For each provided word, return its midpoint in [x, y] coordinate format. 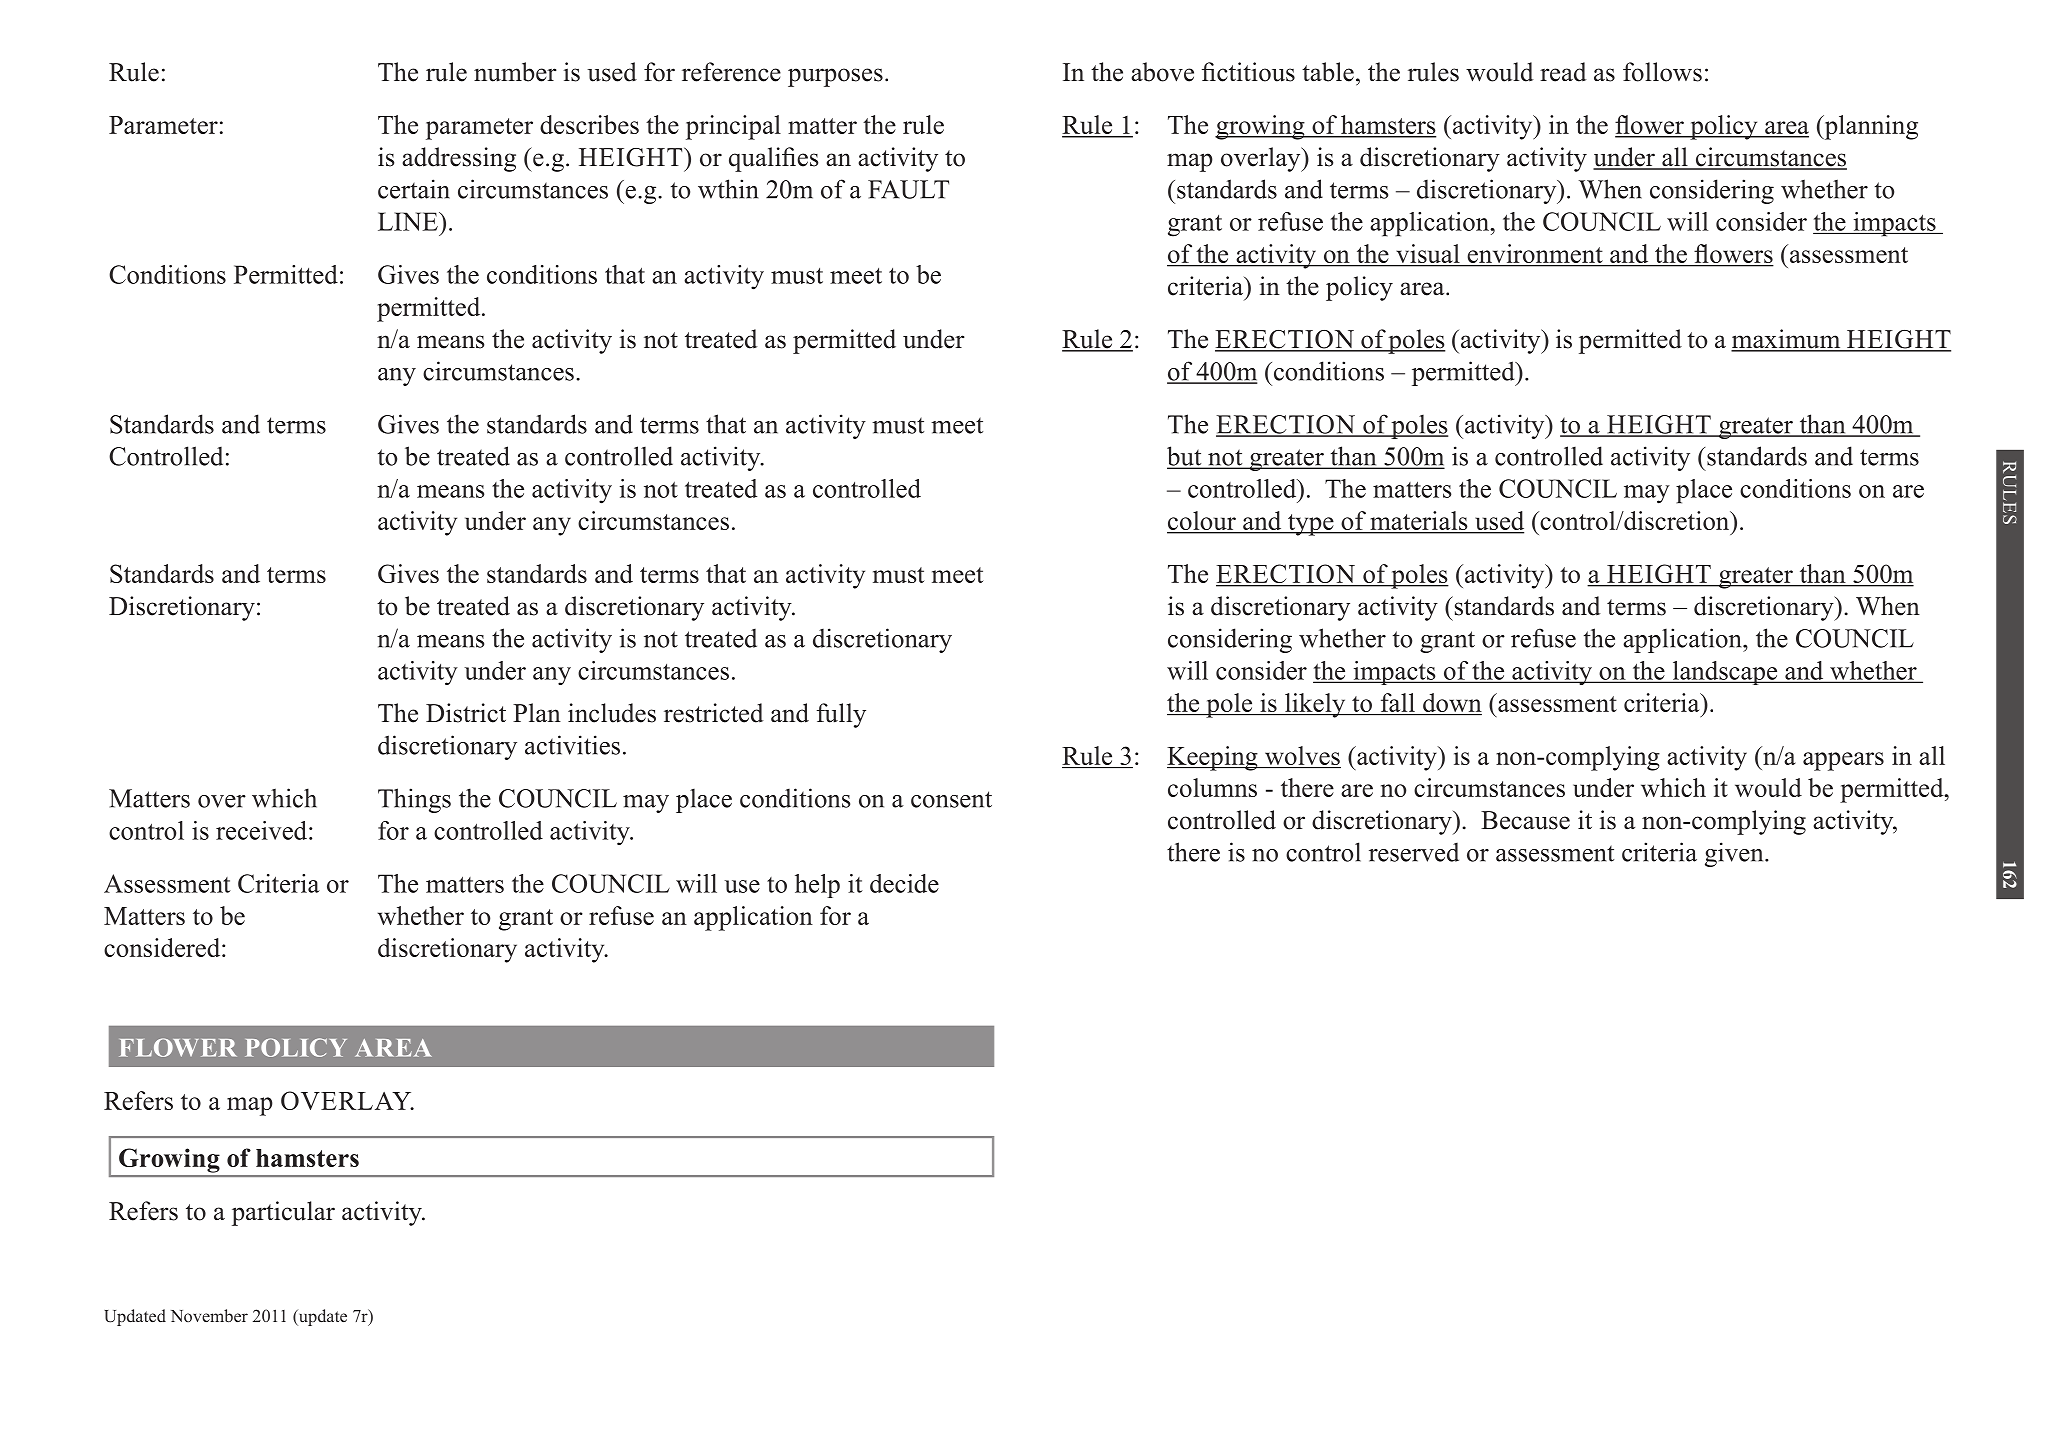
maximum [1787, 340]
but [1185, 457]
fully [841, 715]
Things [414, 800]
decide [904, 883]
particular [283, 1213]
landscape [1725, 673]
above [1162, 72]
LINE [409, 221]
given [1735, 854]
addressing [459, 159]
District [466, 713]
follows [1662, 72]
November [209, 1315]
